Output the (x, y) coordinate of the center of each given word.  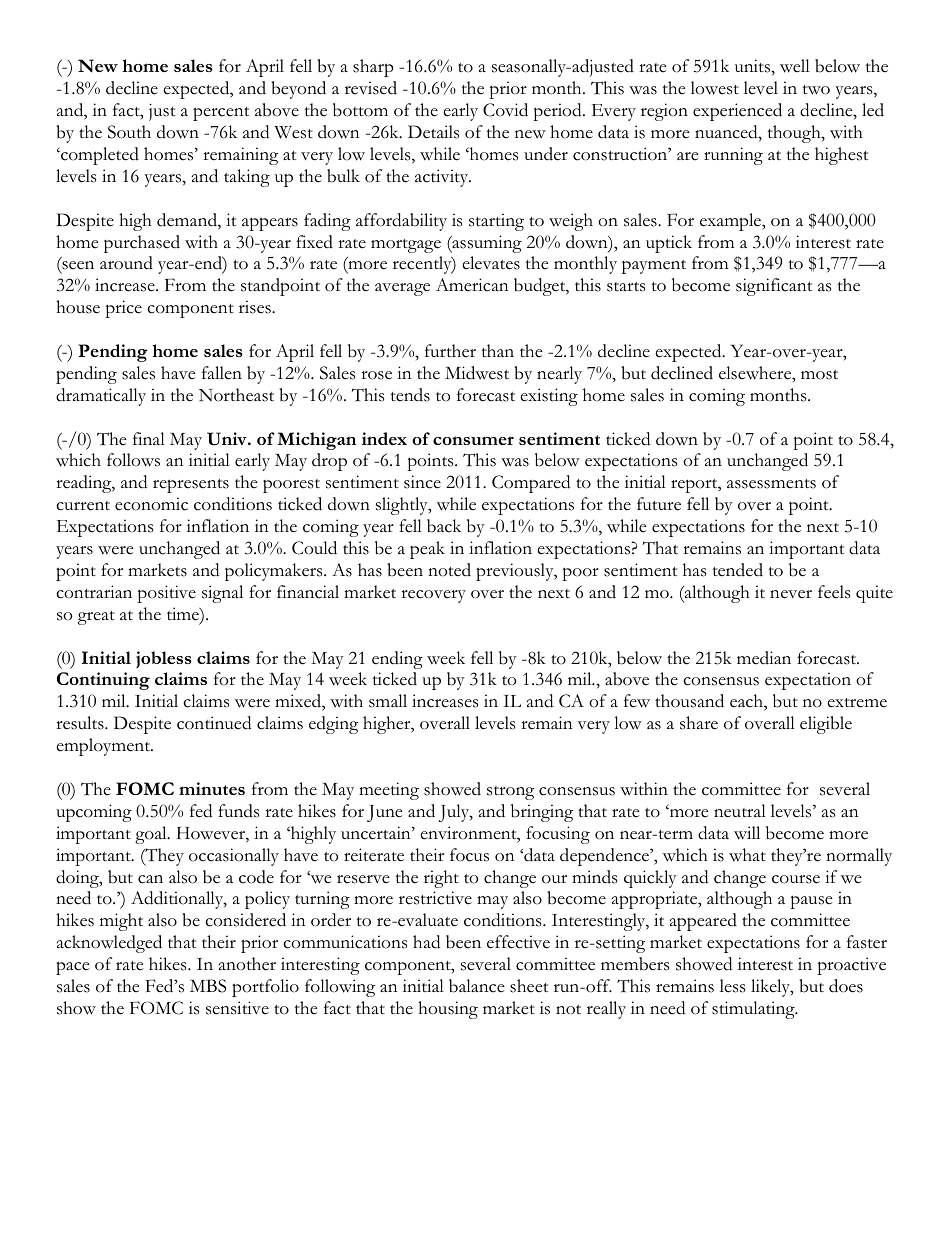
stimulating (754, 1010)
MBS (208, 986)
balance (477, 986)
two (816, 90)
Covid (505, 110)
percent (221, 114)
